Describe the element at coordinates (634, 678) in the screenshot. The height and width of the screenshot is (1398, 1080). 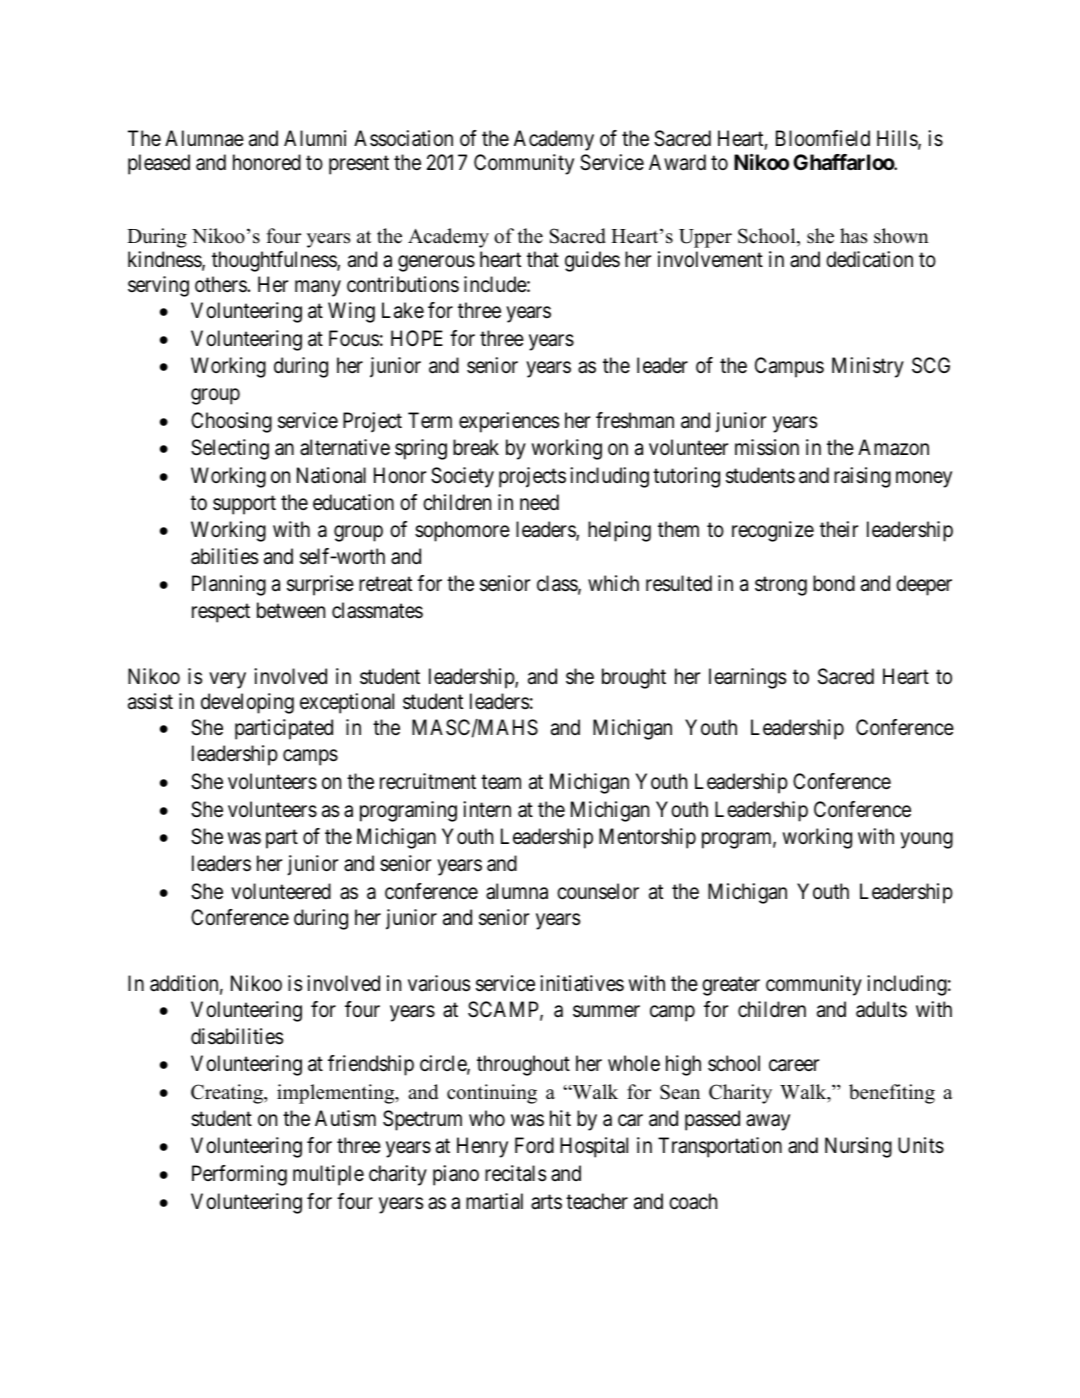
I see `brought` at that location.
